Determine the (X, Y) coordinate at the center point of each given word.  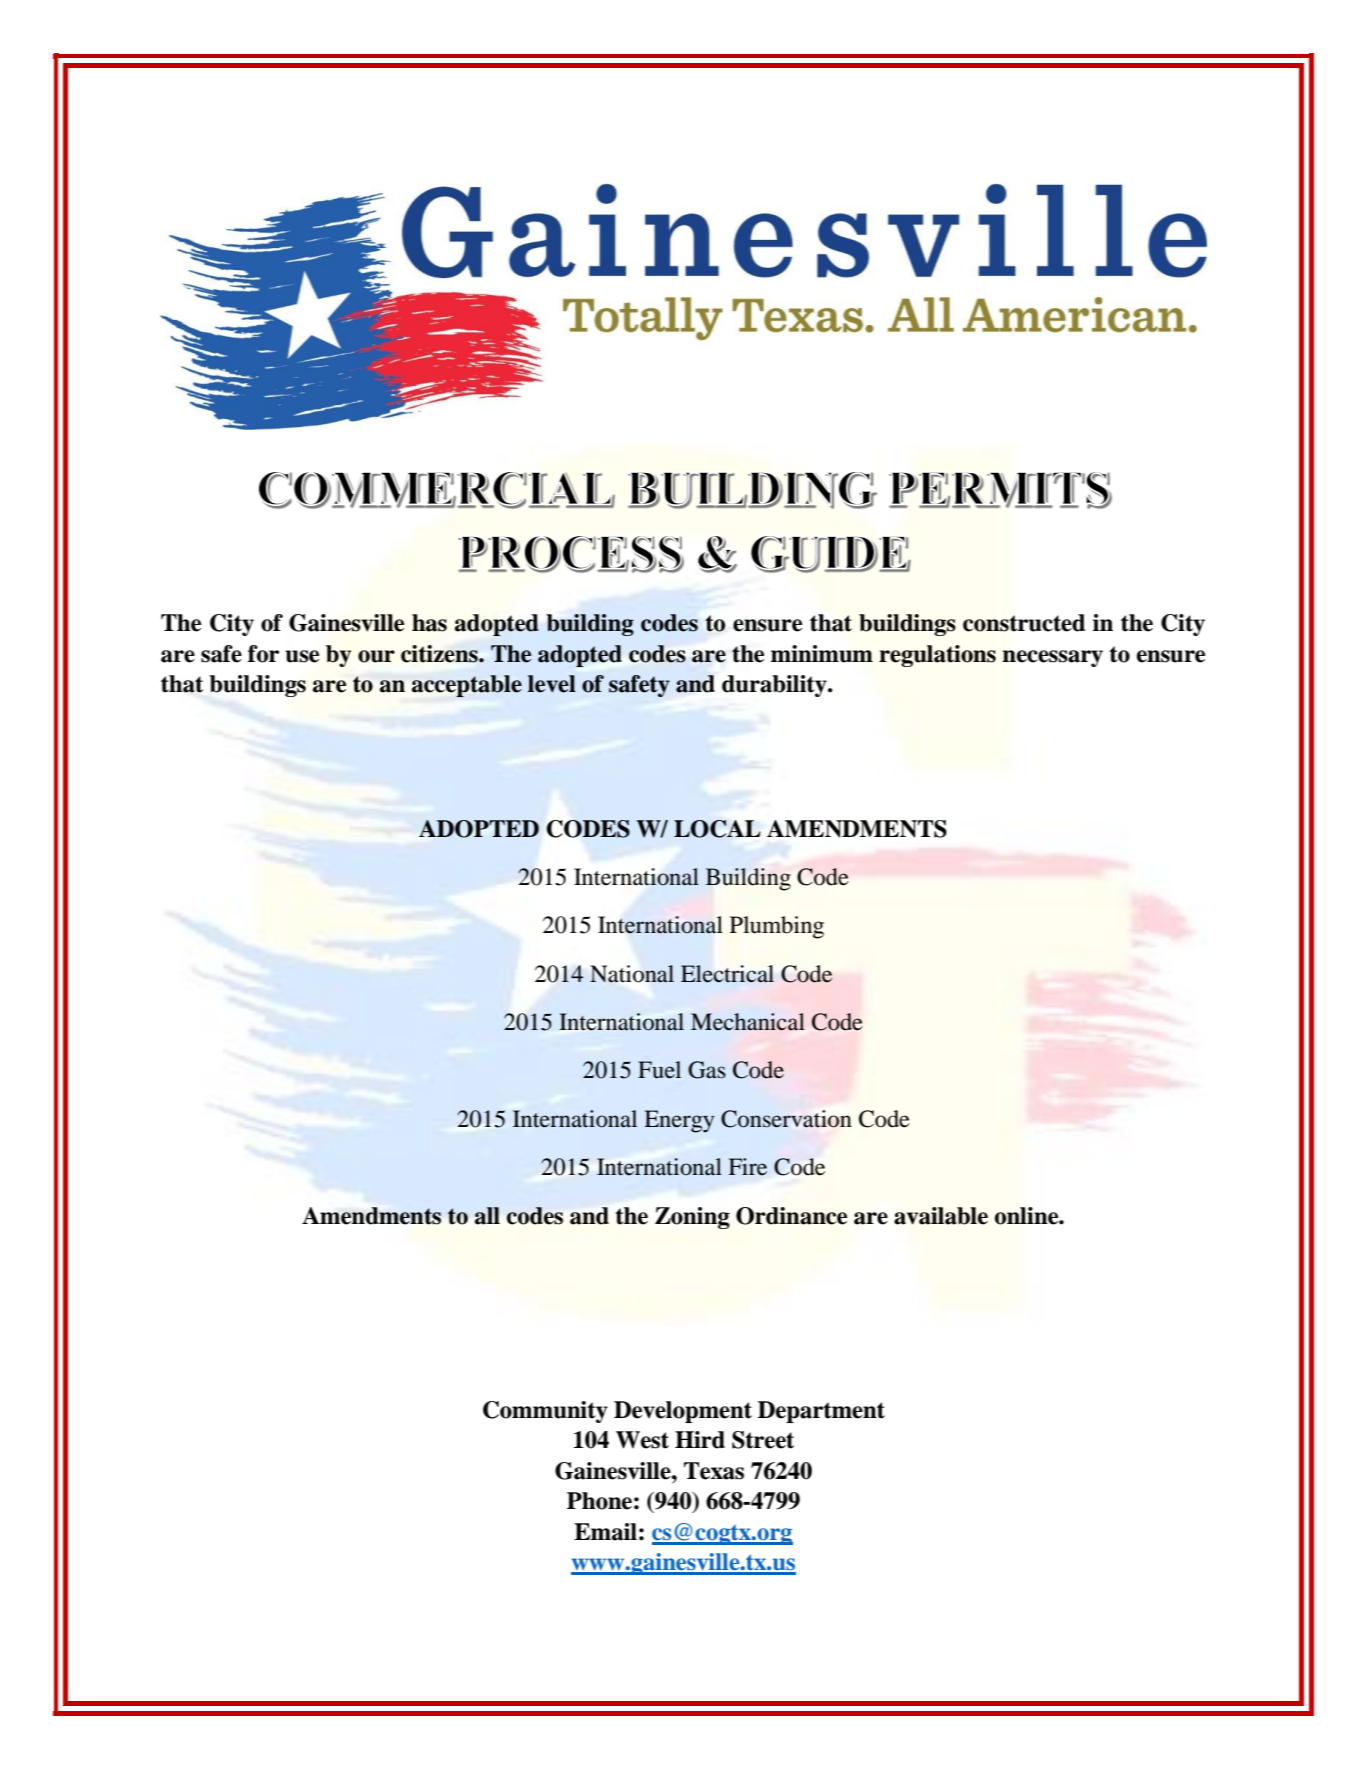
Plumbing (777, 927)
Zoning (692, 1218)
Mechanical (748, 1022)
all (487, 1216)
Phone (599, 1501)
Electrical (727, 974)
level (552, 684)
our (376, 656)
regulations (937, 656)
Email (605, 1532)
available (941, 1216)
